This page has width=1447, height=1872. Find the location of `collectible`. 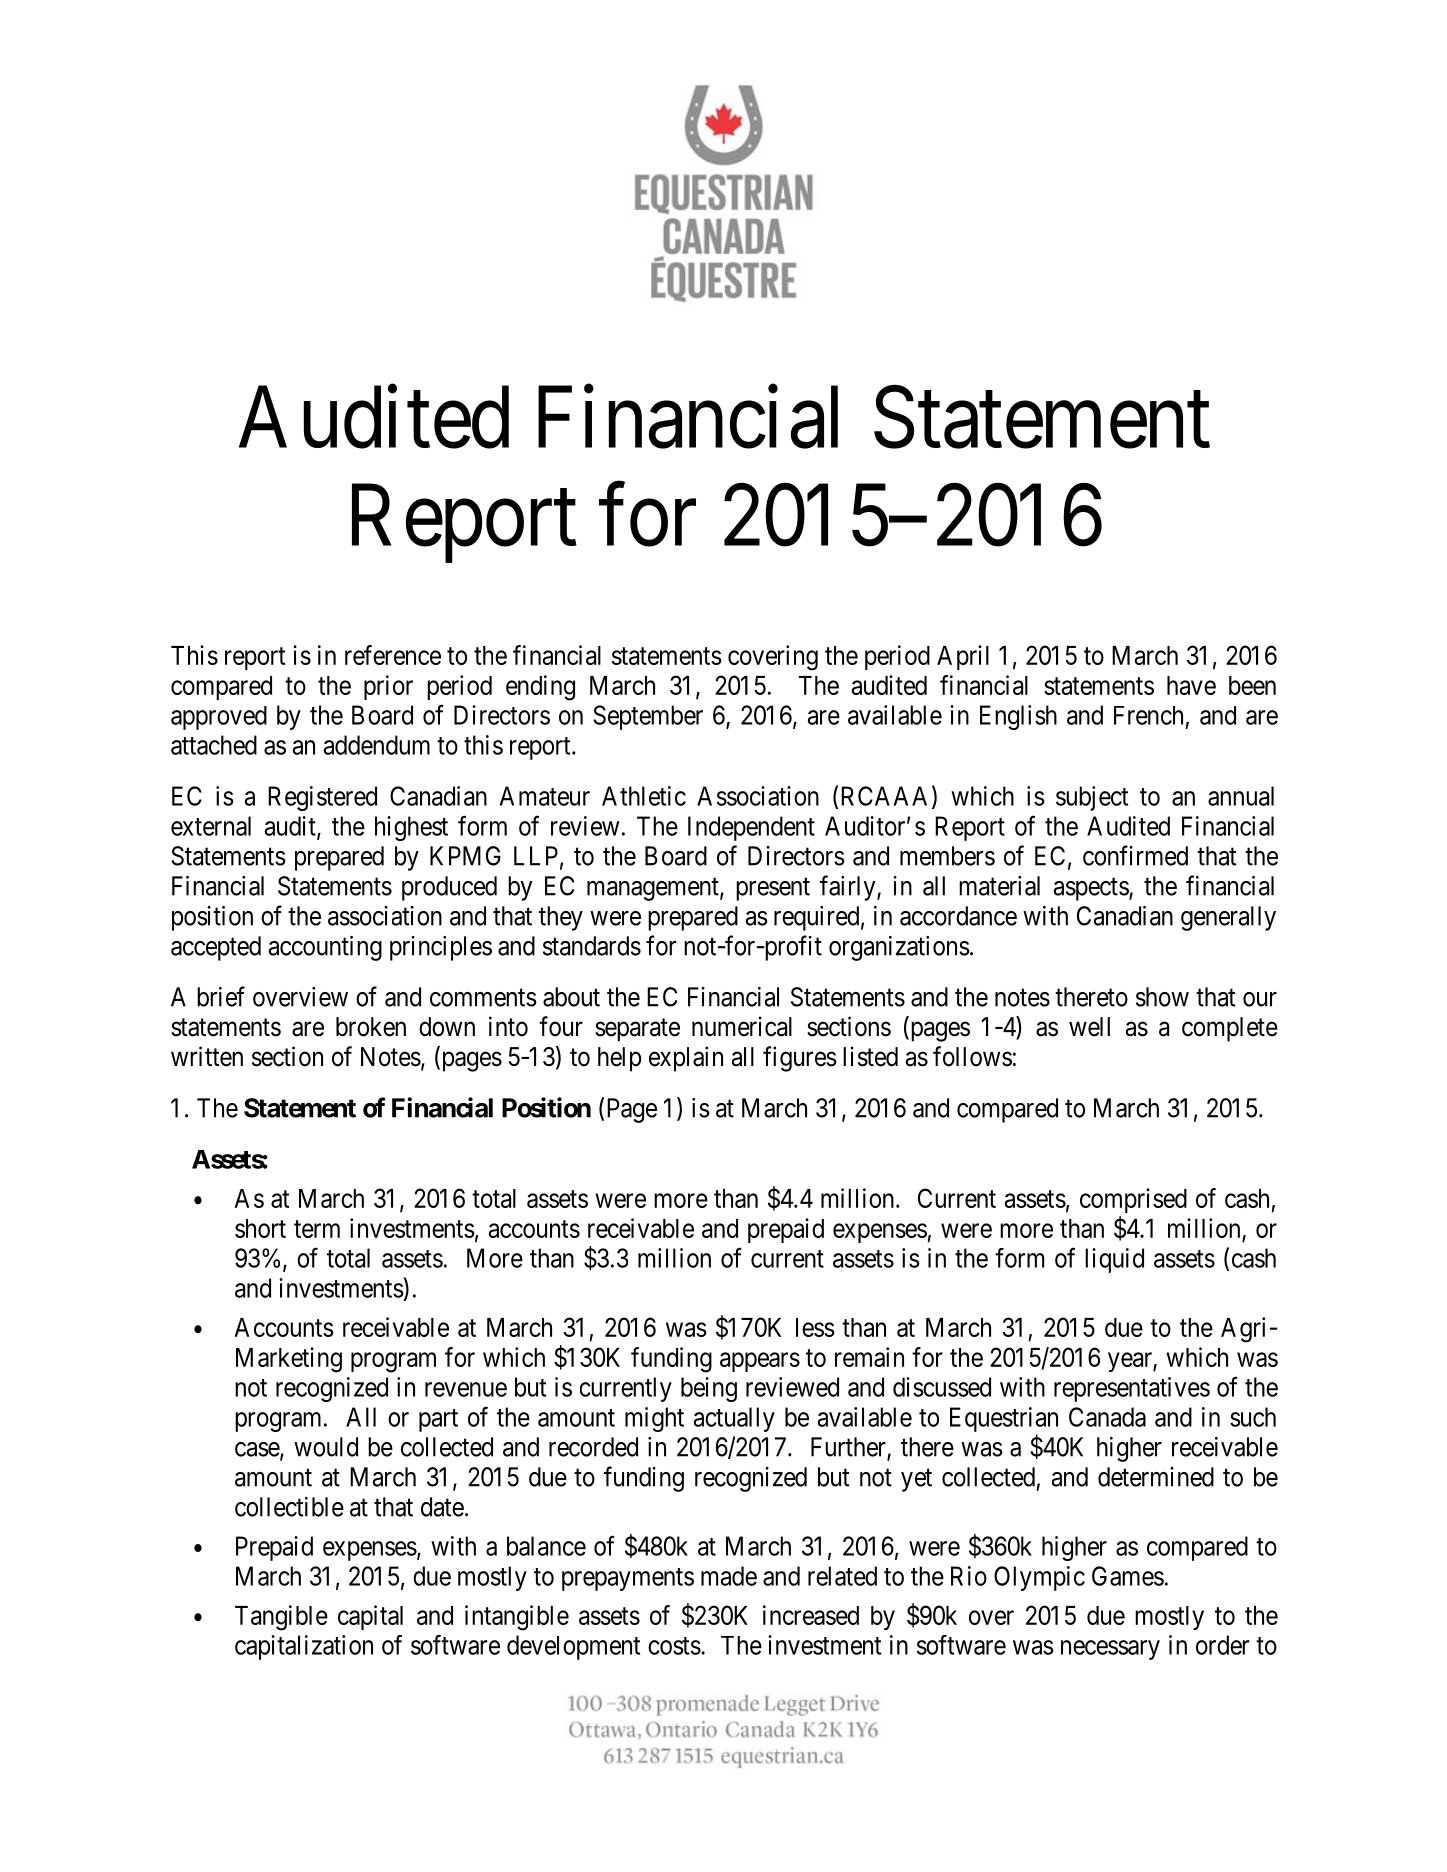

collectible is located at coordinates (289, 1507).
